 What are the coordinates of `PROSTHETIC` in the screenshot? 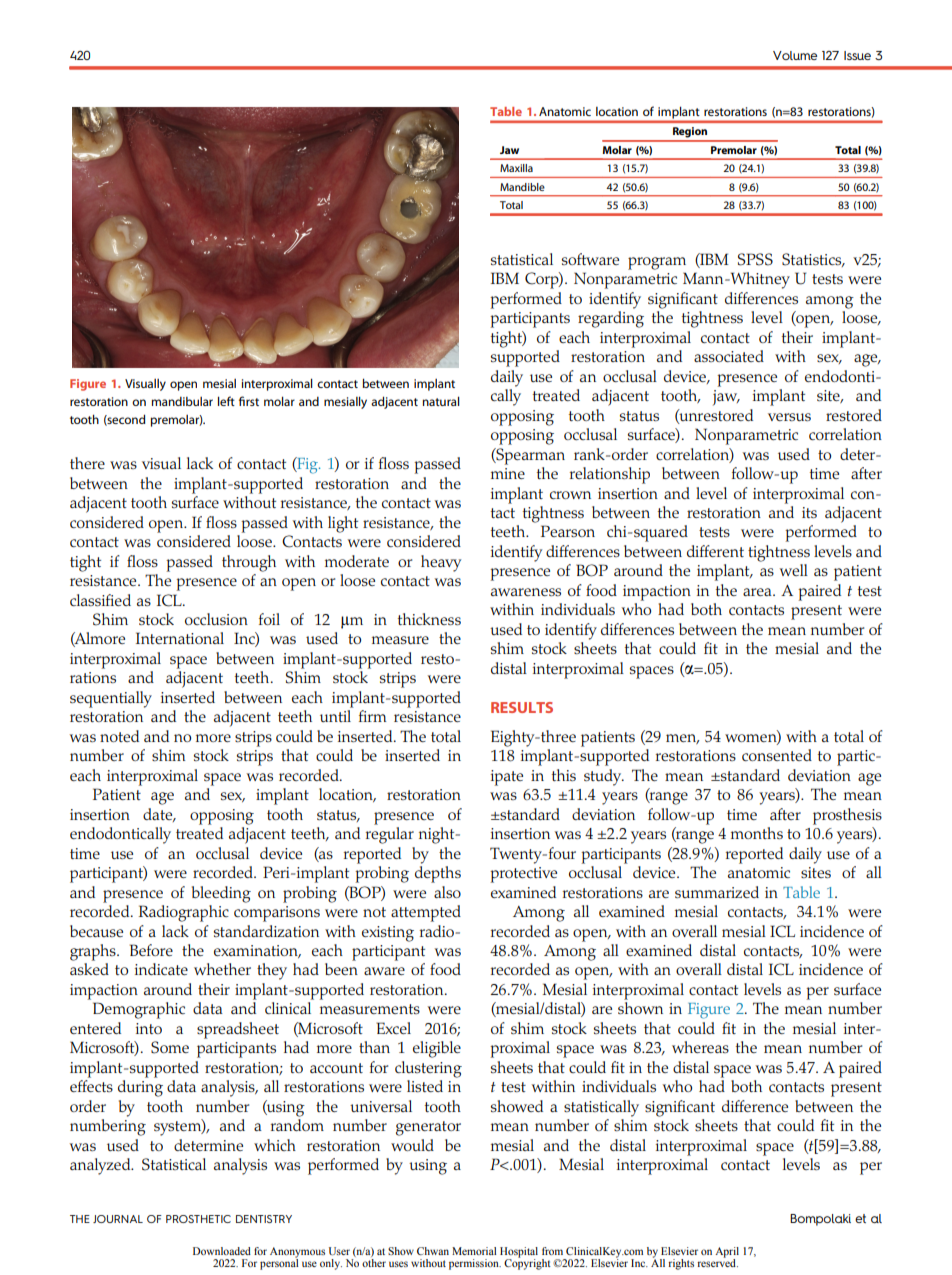 It's located at (198, 1219).
